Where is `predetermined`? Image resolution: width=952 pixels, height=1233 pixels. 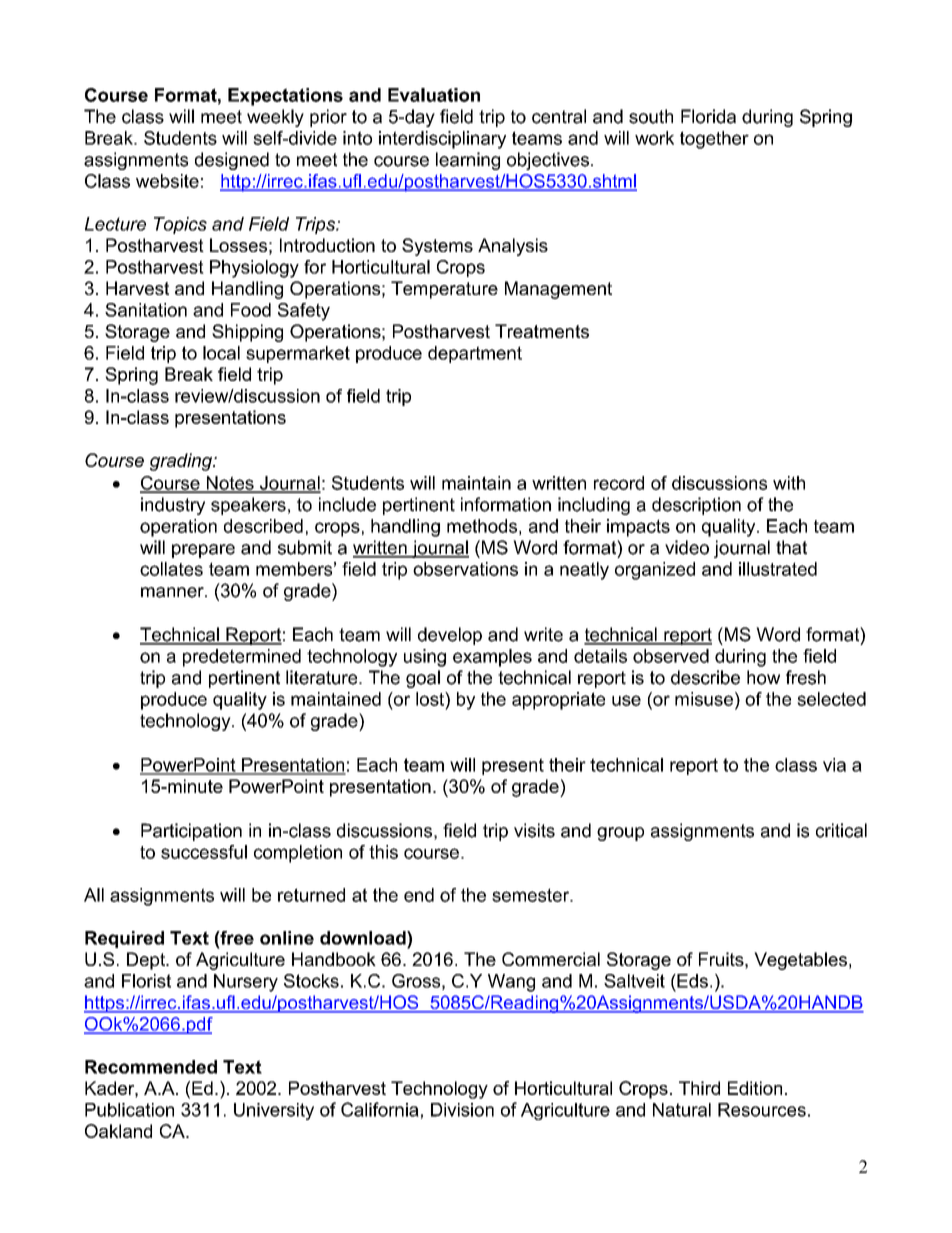 predetermined is located at coordinates (242, 658).
